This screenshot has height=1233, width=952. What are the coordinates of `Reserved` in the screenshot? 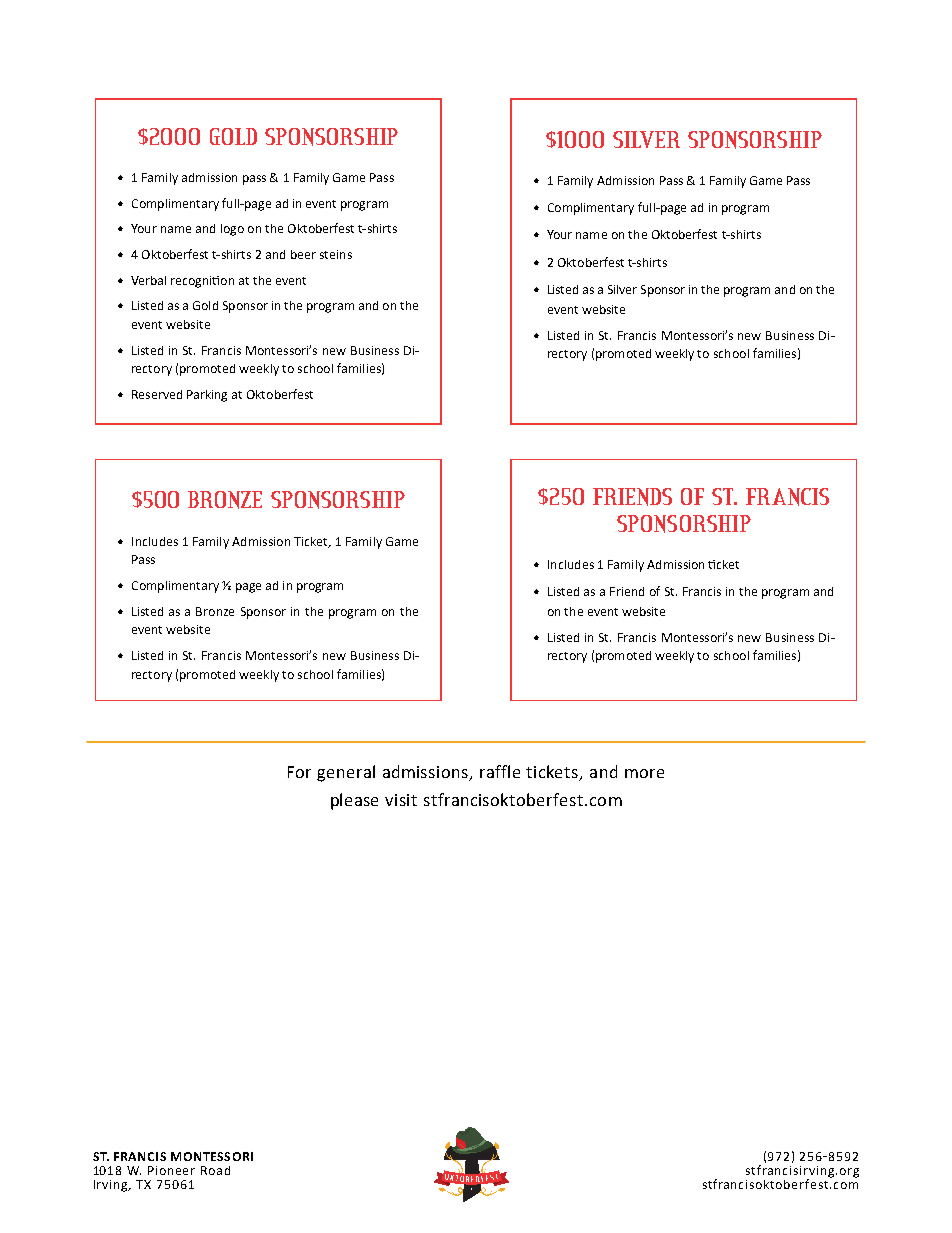 It's located at (157, 394).
